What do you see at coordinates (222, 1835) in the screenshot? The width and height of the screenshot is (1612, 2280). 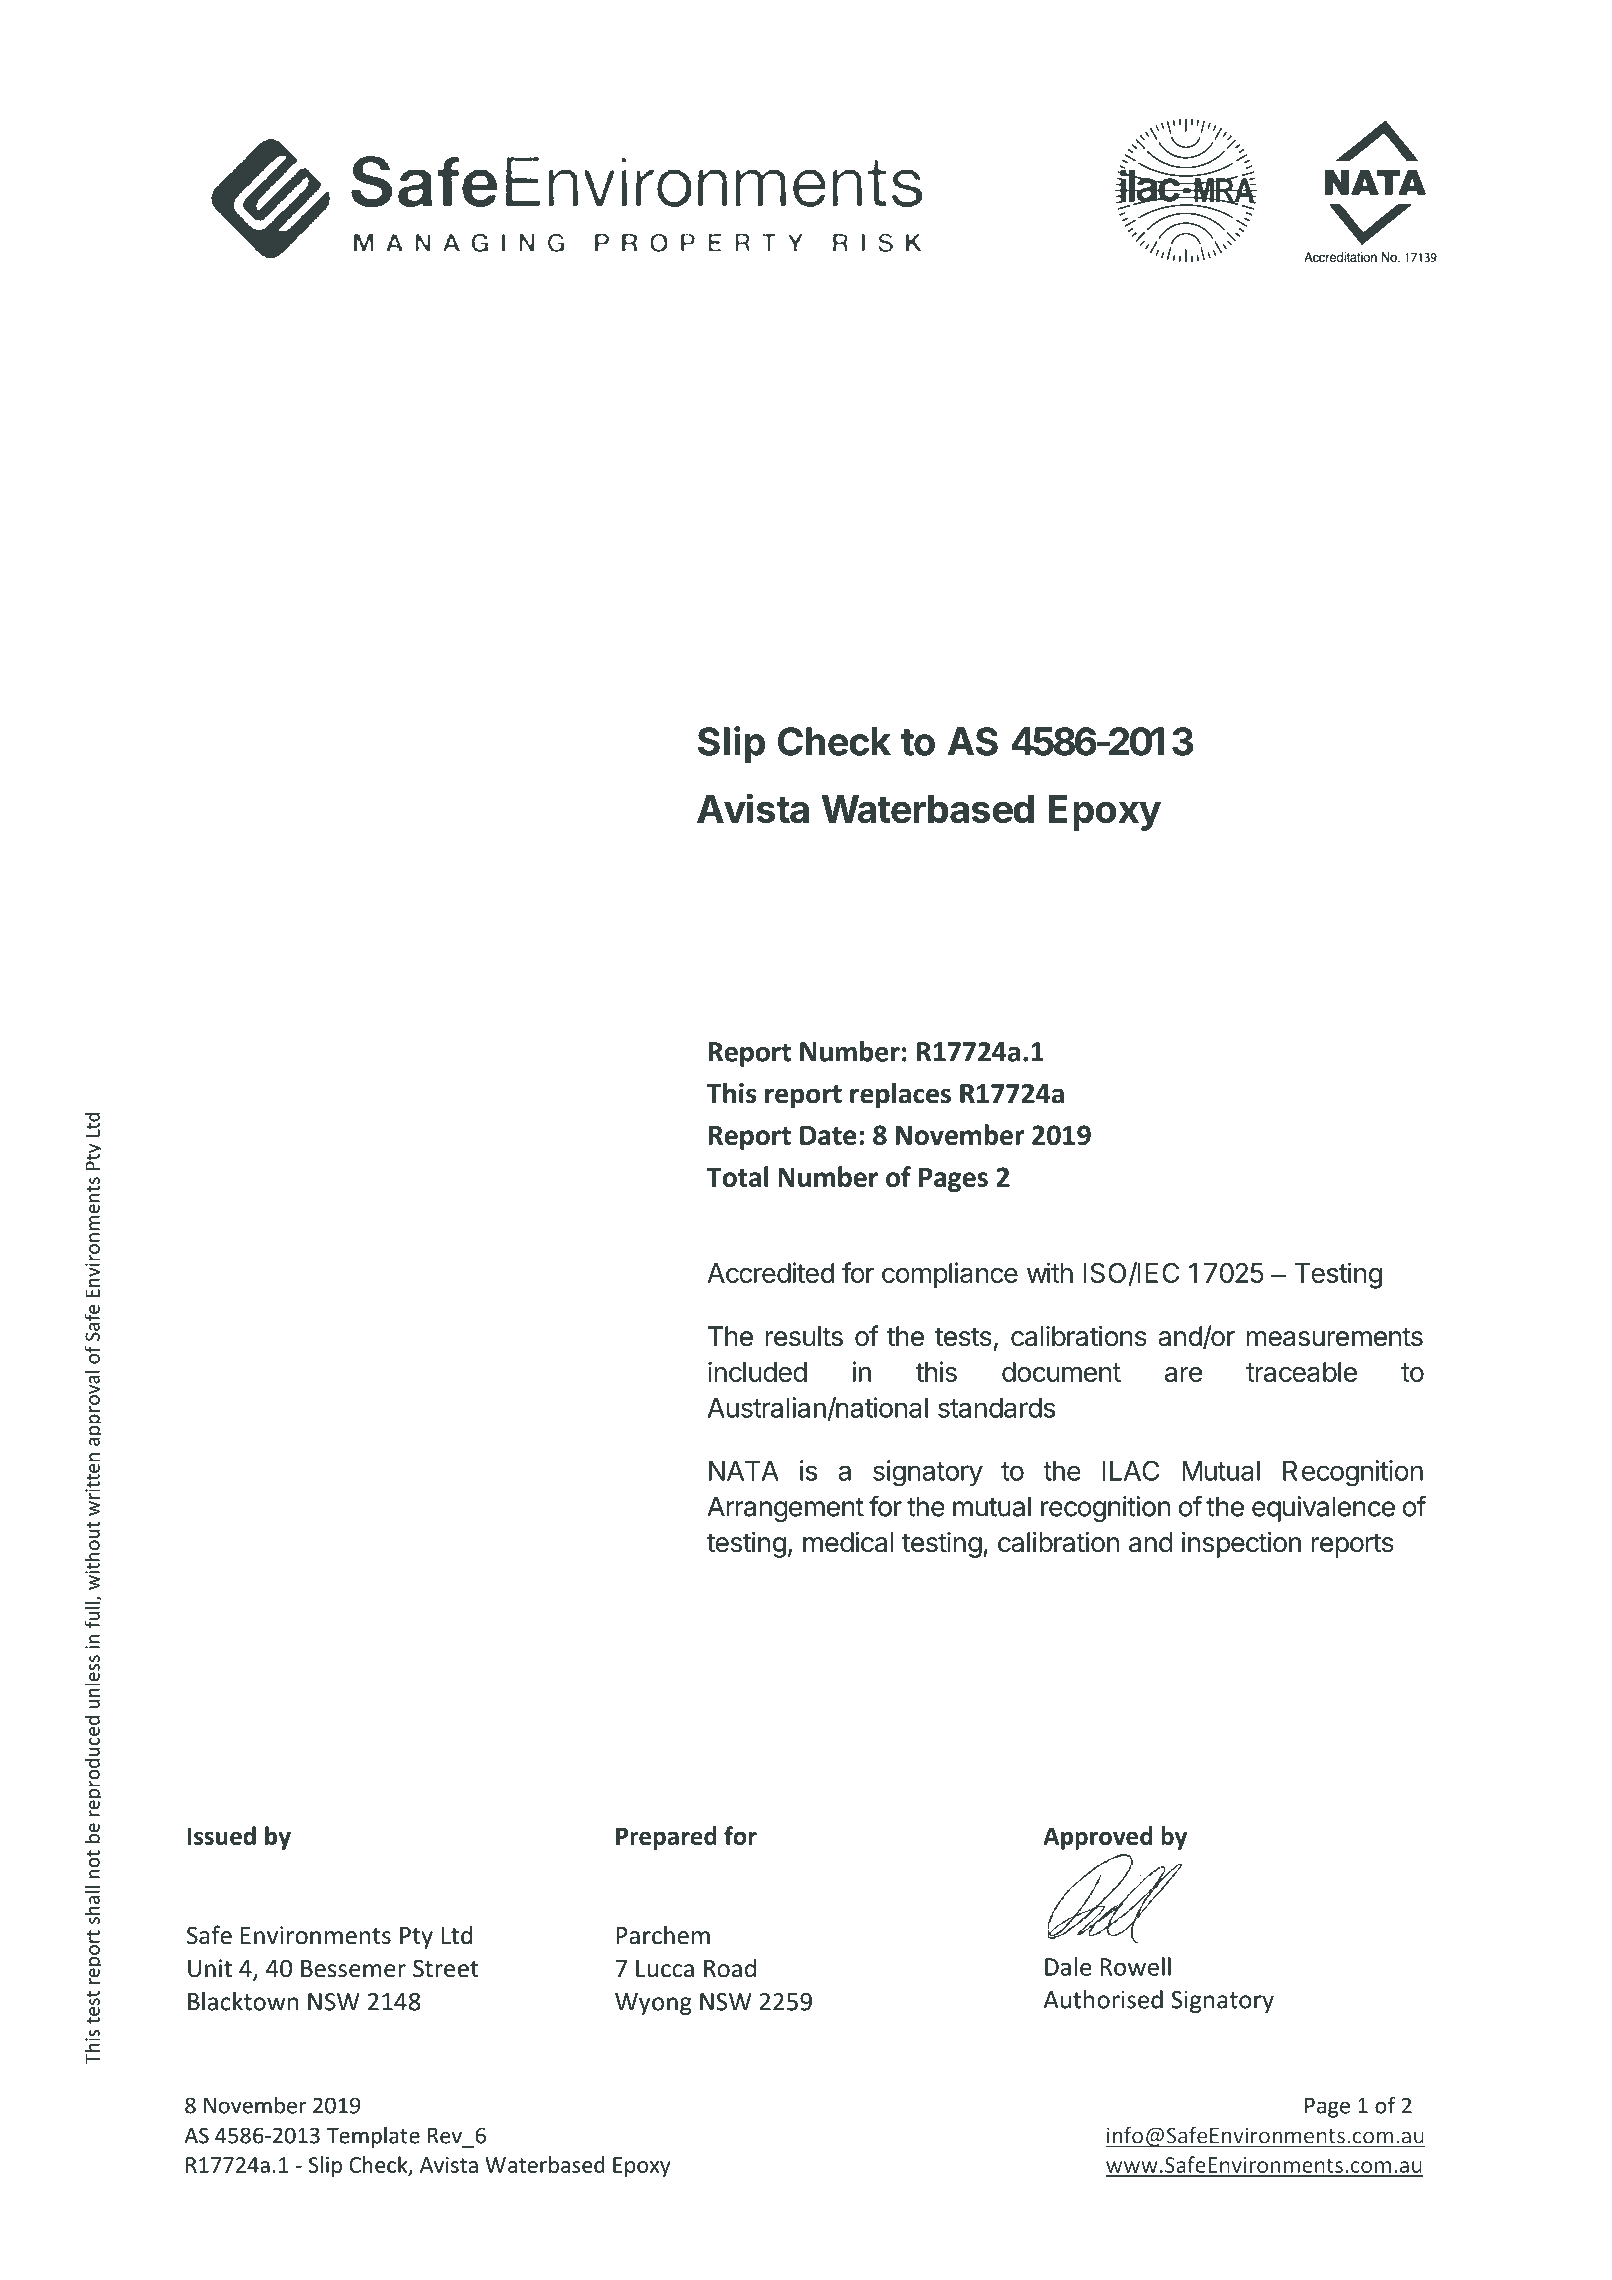 I see `Issued` at bounding box center [222, 1835].
